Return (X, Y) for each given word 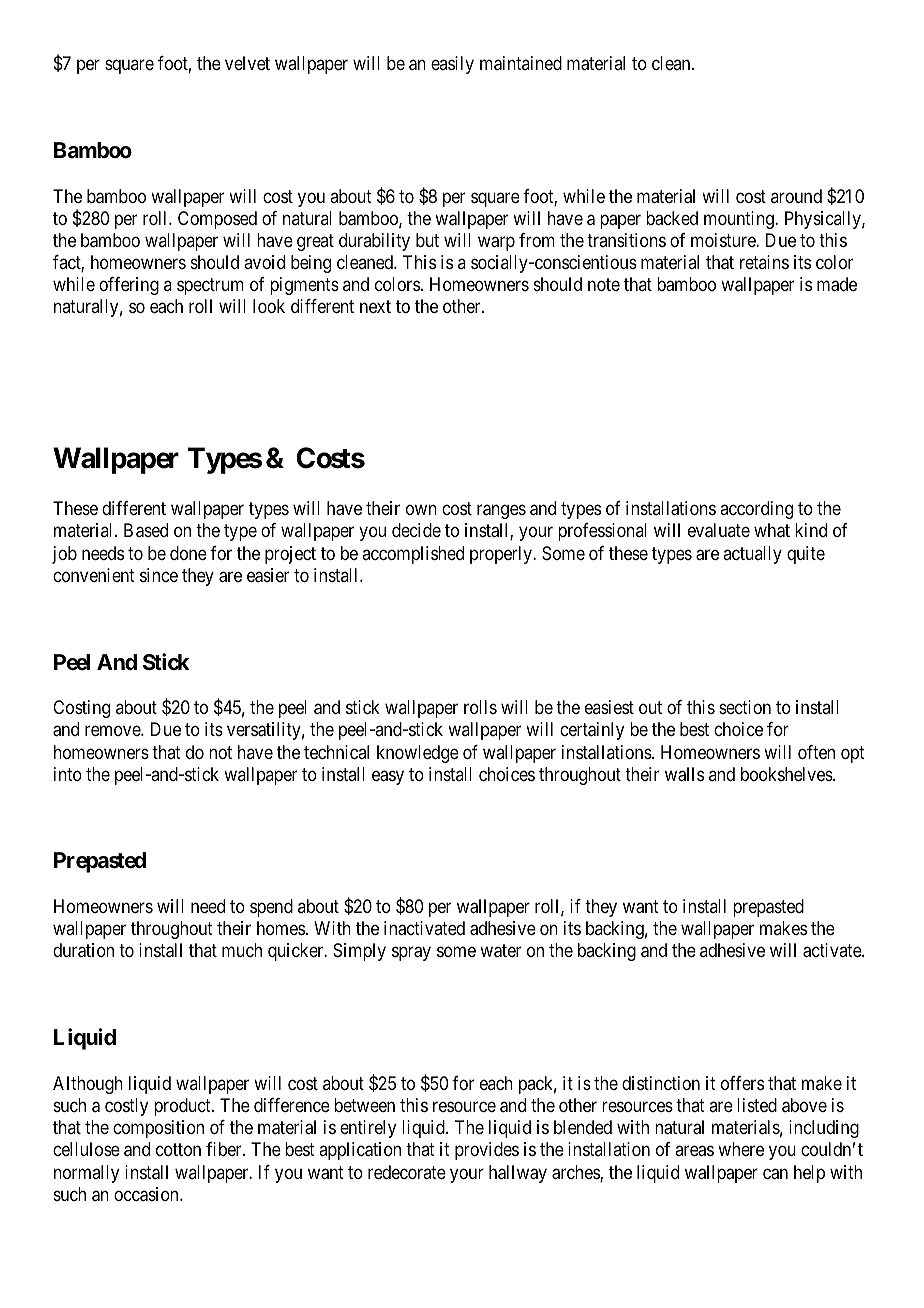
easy (388, 777)
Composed (217, 220)
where (741, 1149)
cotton (178, 1150)
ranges (501, 512)
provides (487, 1151)
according (756, 510)
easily (452, 65)
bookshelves (787, 774)
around (796, 196)
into (68, 774)
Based (146, 530)
